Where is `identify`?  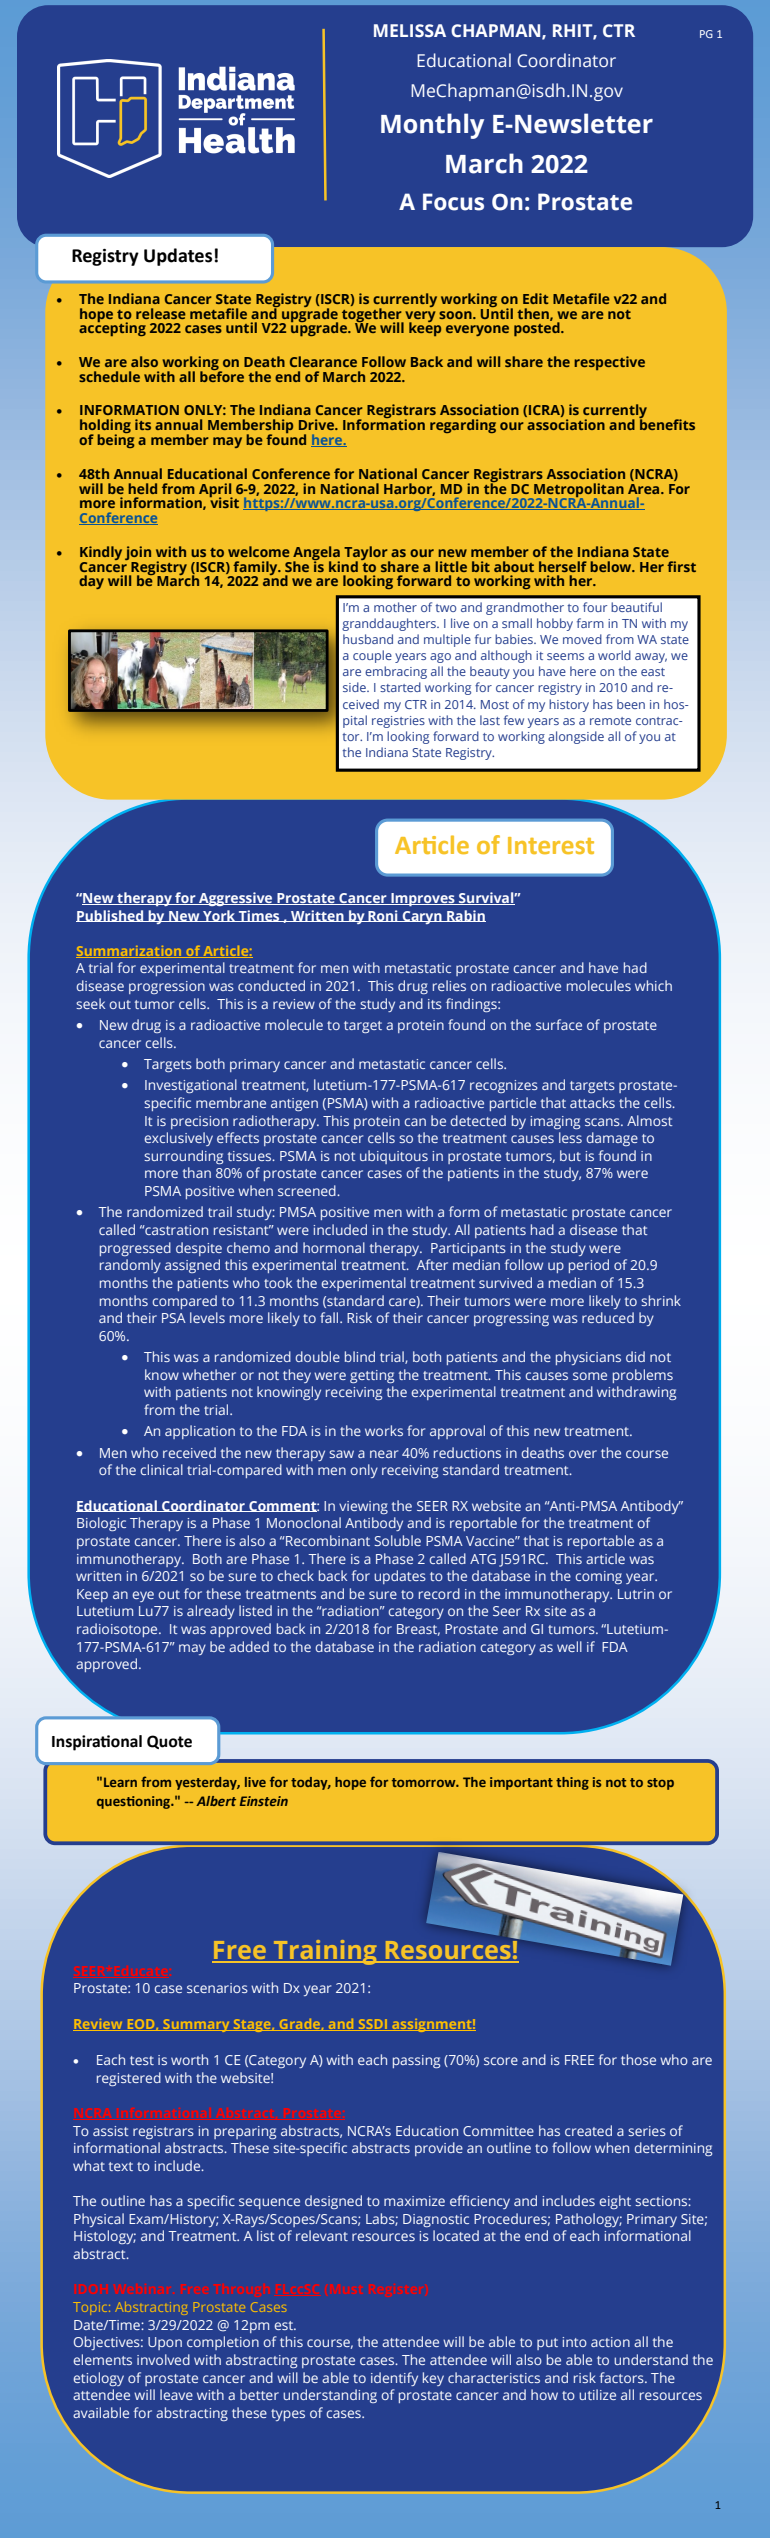 identify is located at coordinates (394, 2379).
